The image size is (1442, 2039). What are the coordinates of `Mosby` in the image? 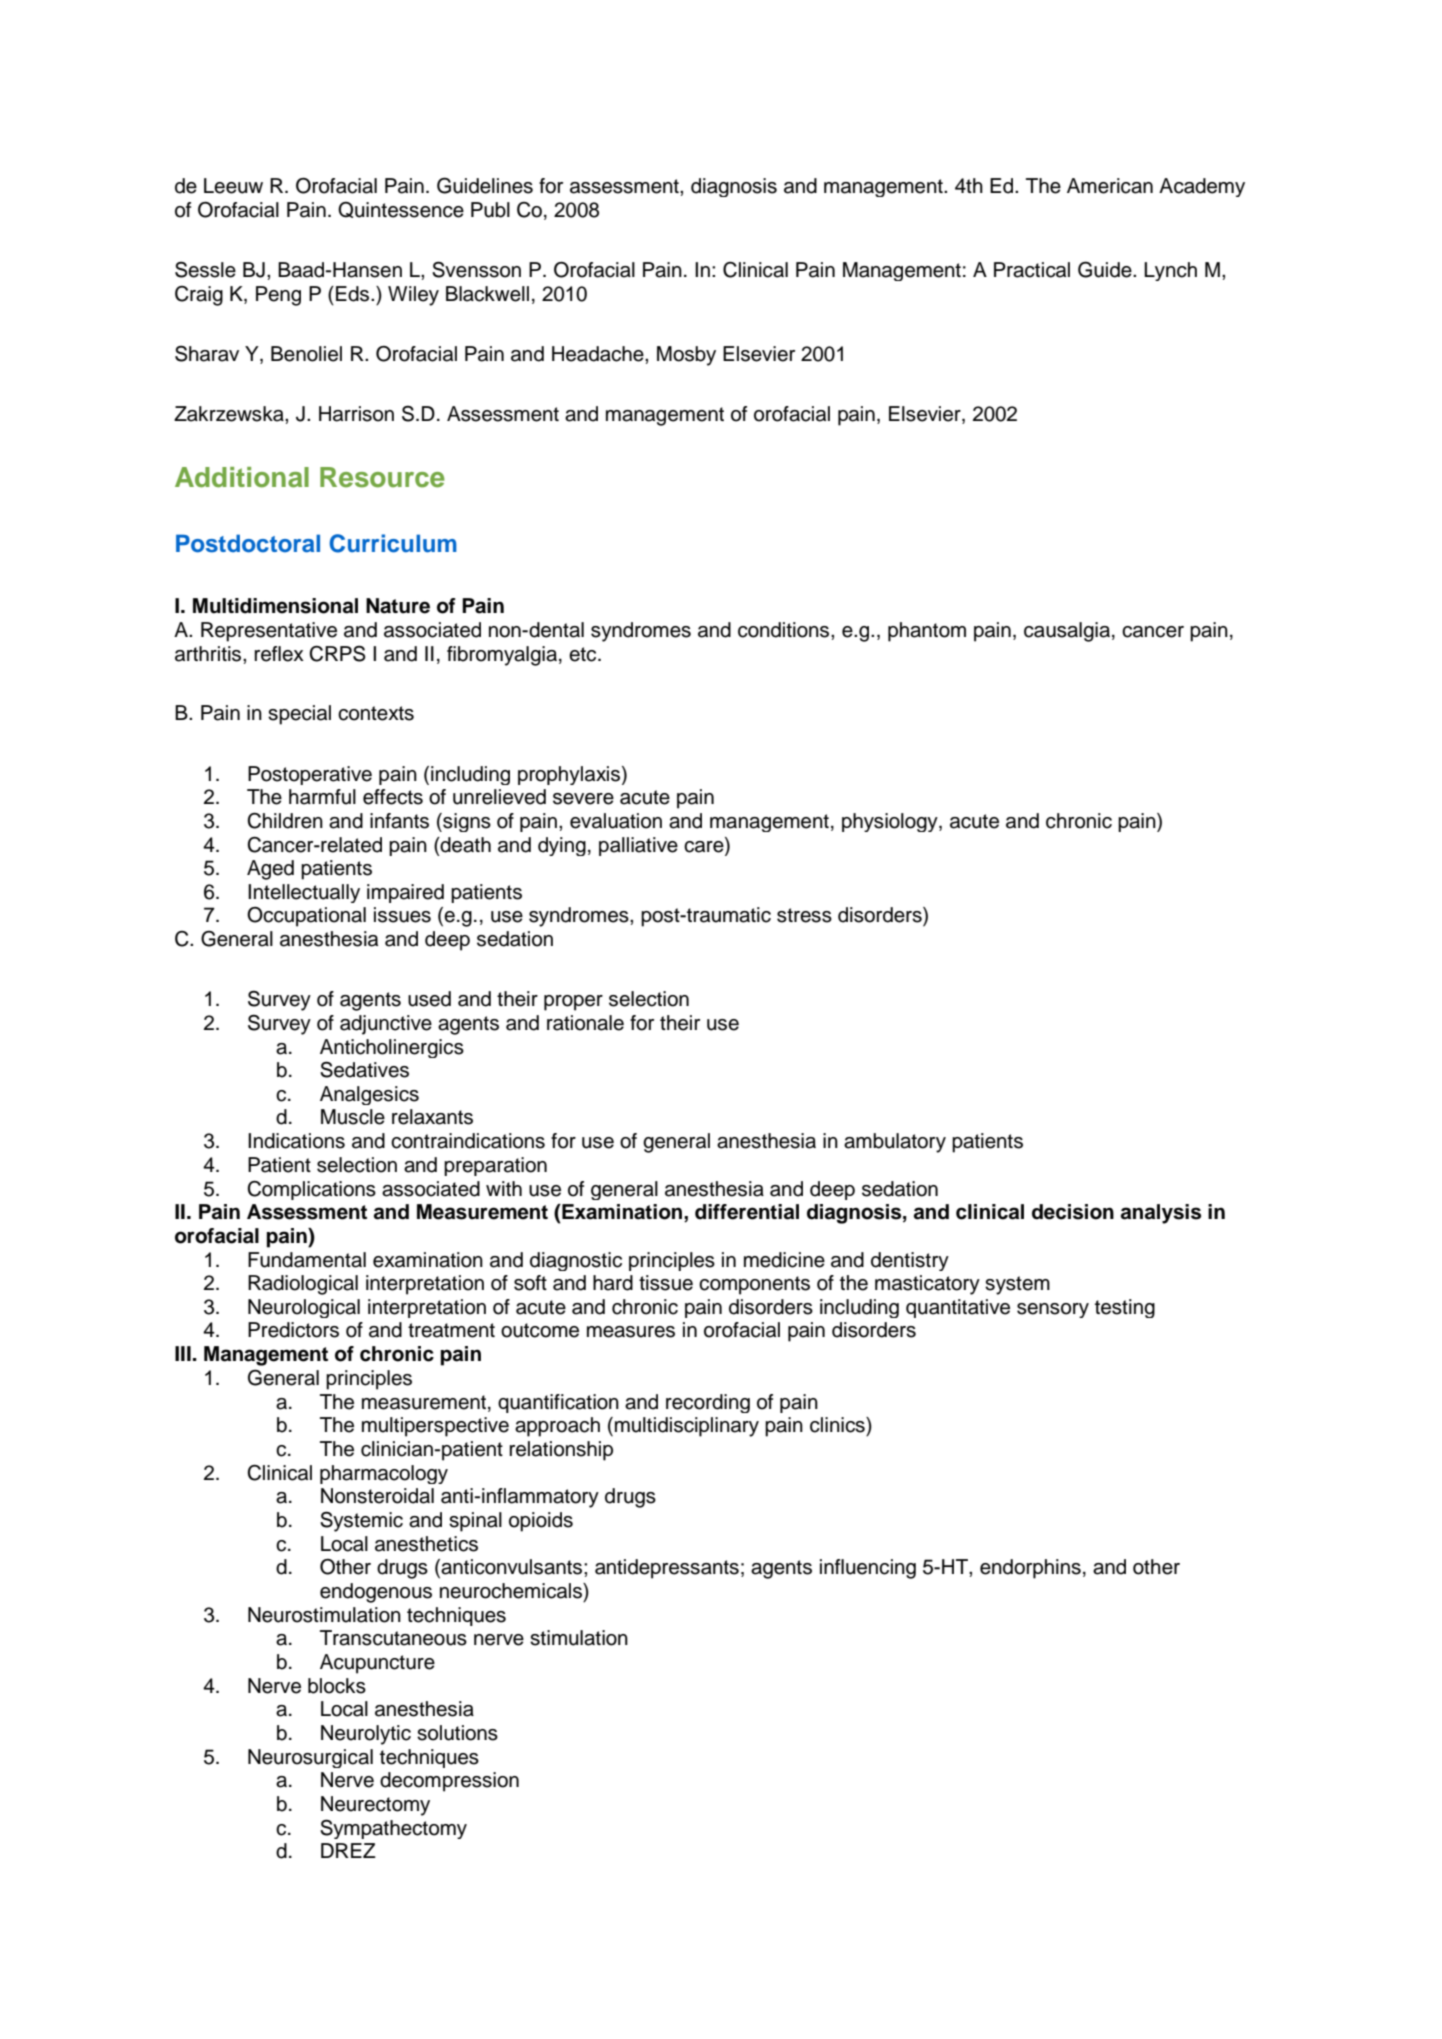 It's located at (686, 356).
